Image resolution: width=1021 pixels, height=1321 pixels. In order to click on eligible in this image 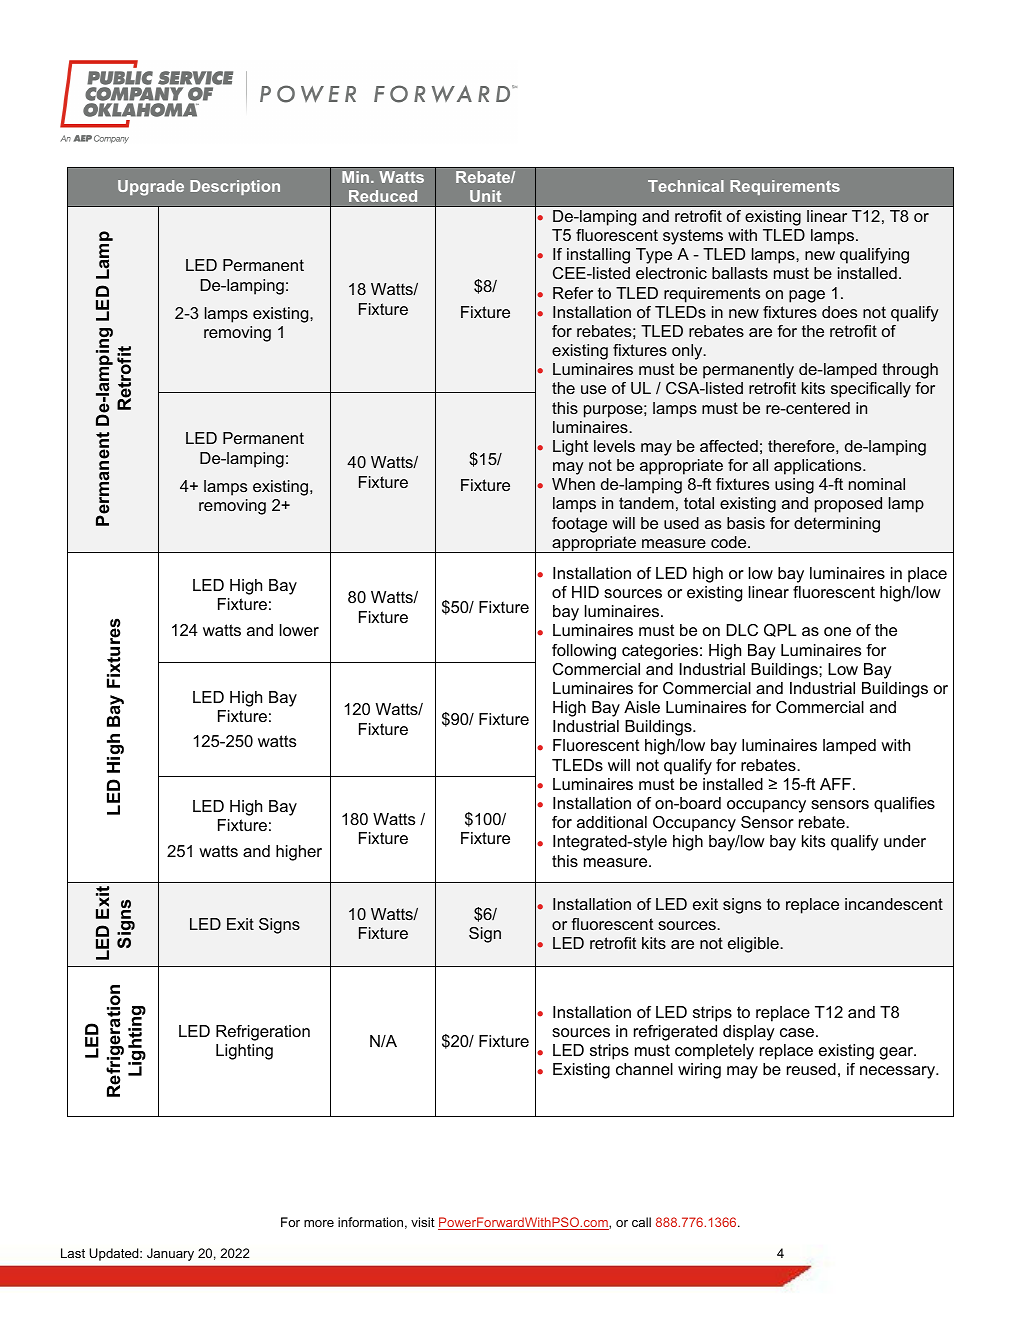, I will do `click(754, 945)`.
